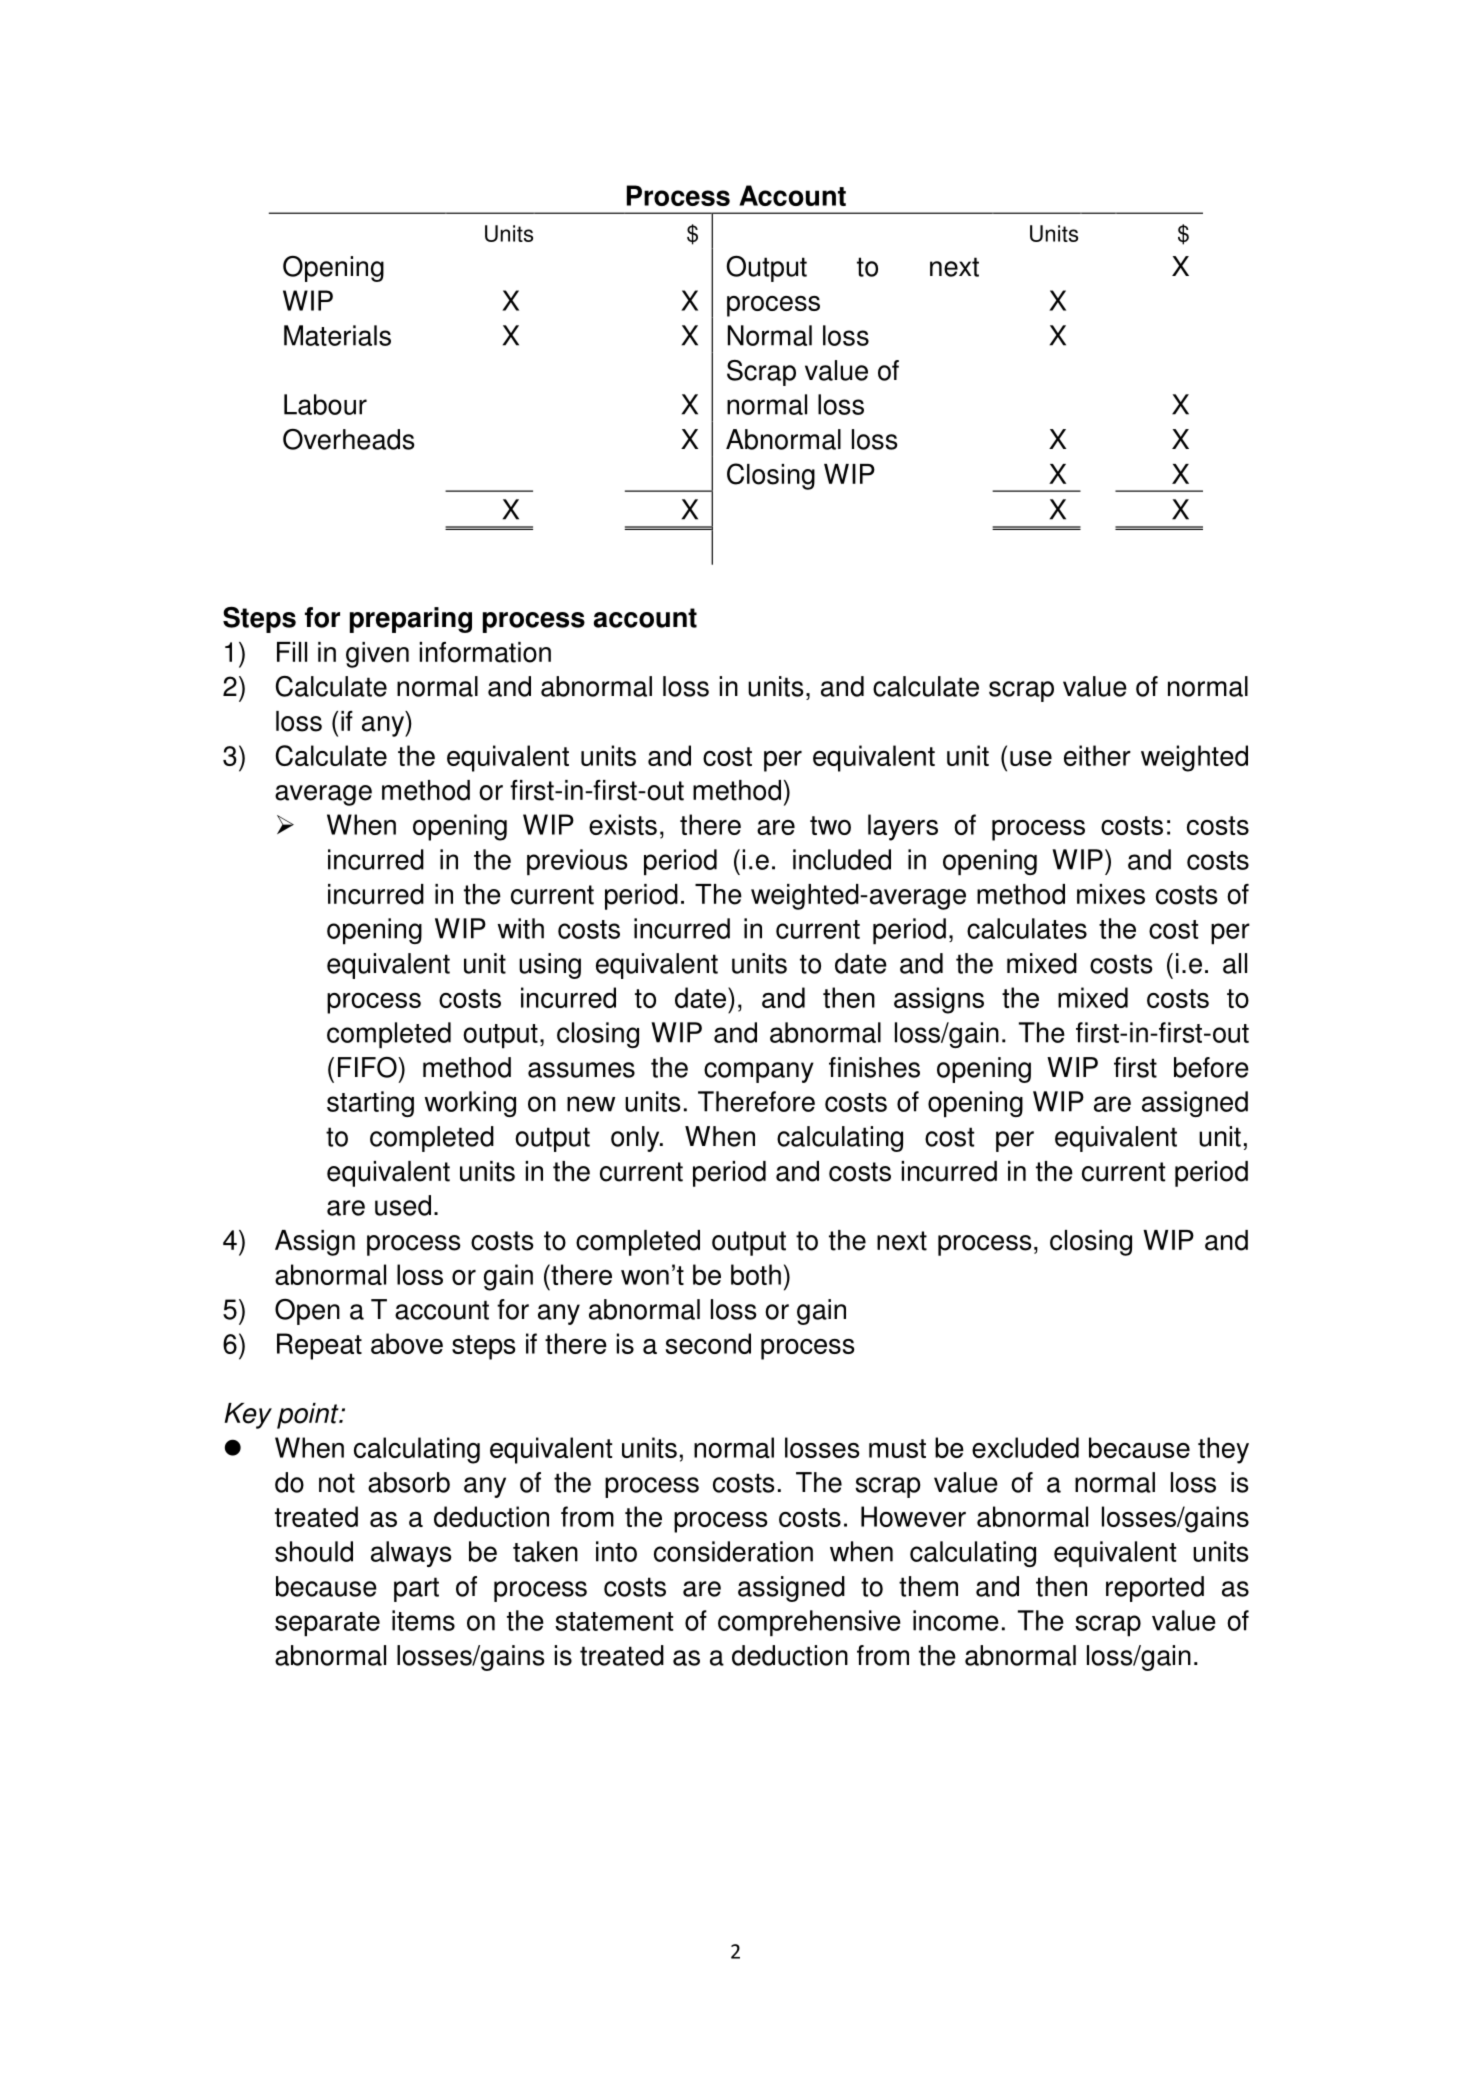 The image size is (1471, 2081). I want to click on FIFO, so click(368, 1067).
